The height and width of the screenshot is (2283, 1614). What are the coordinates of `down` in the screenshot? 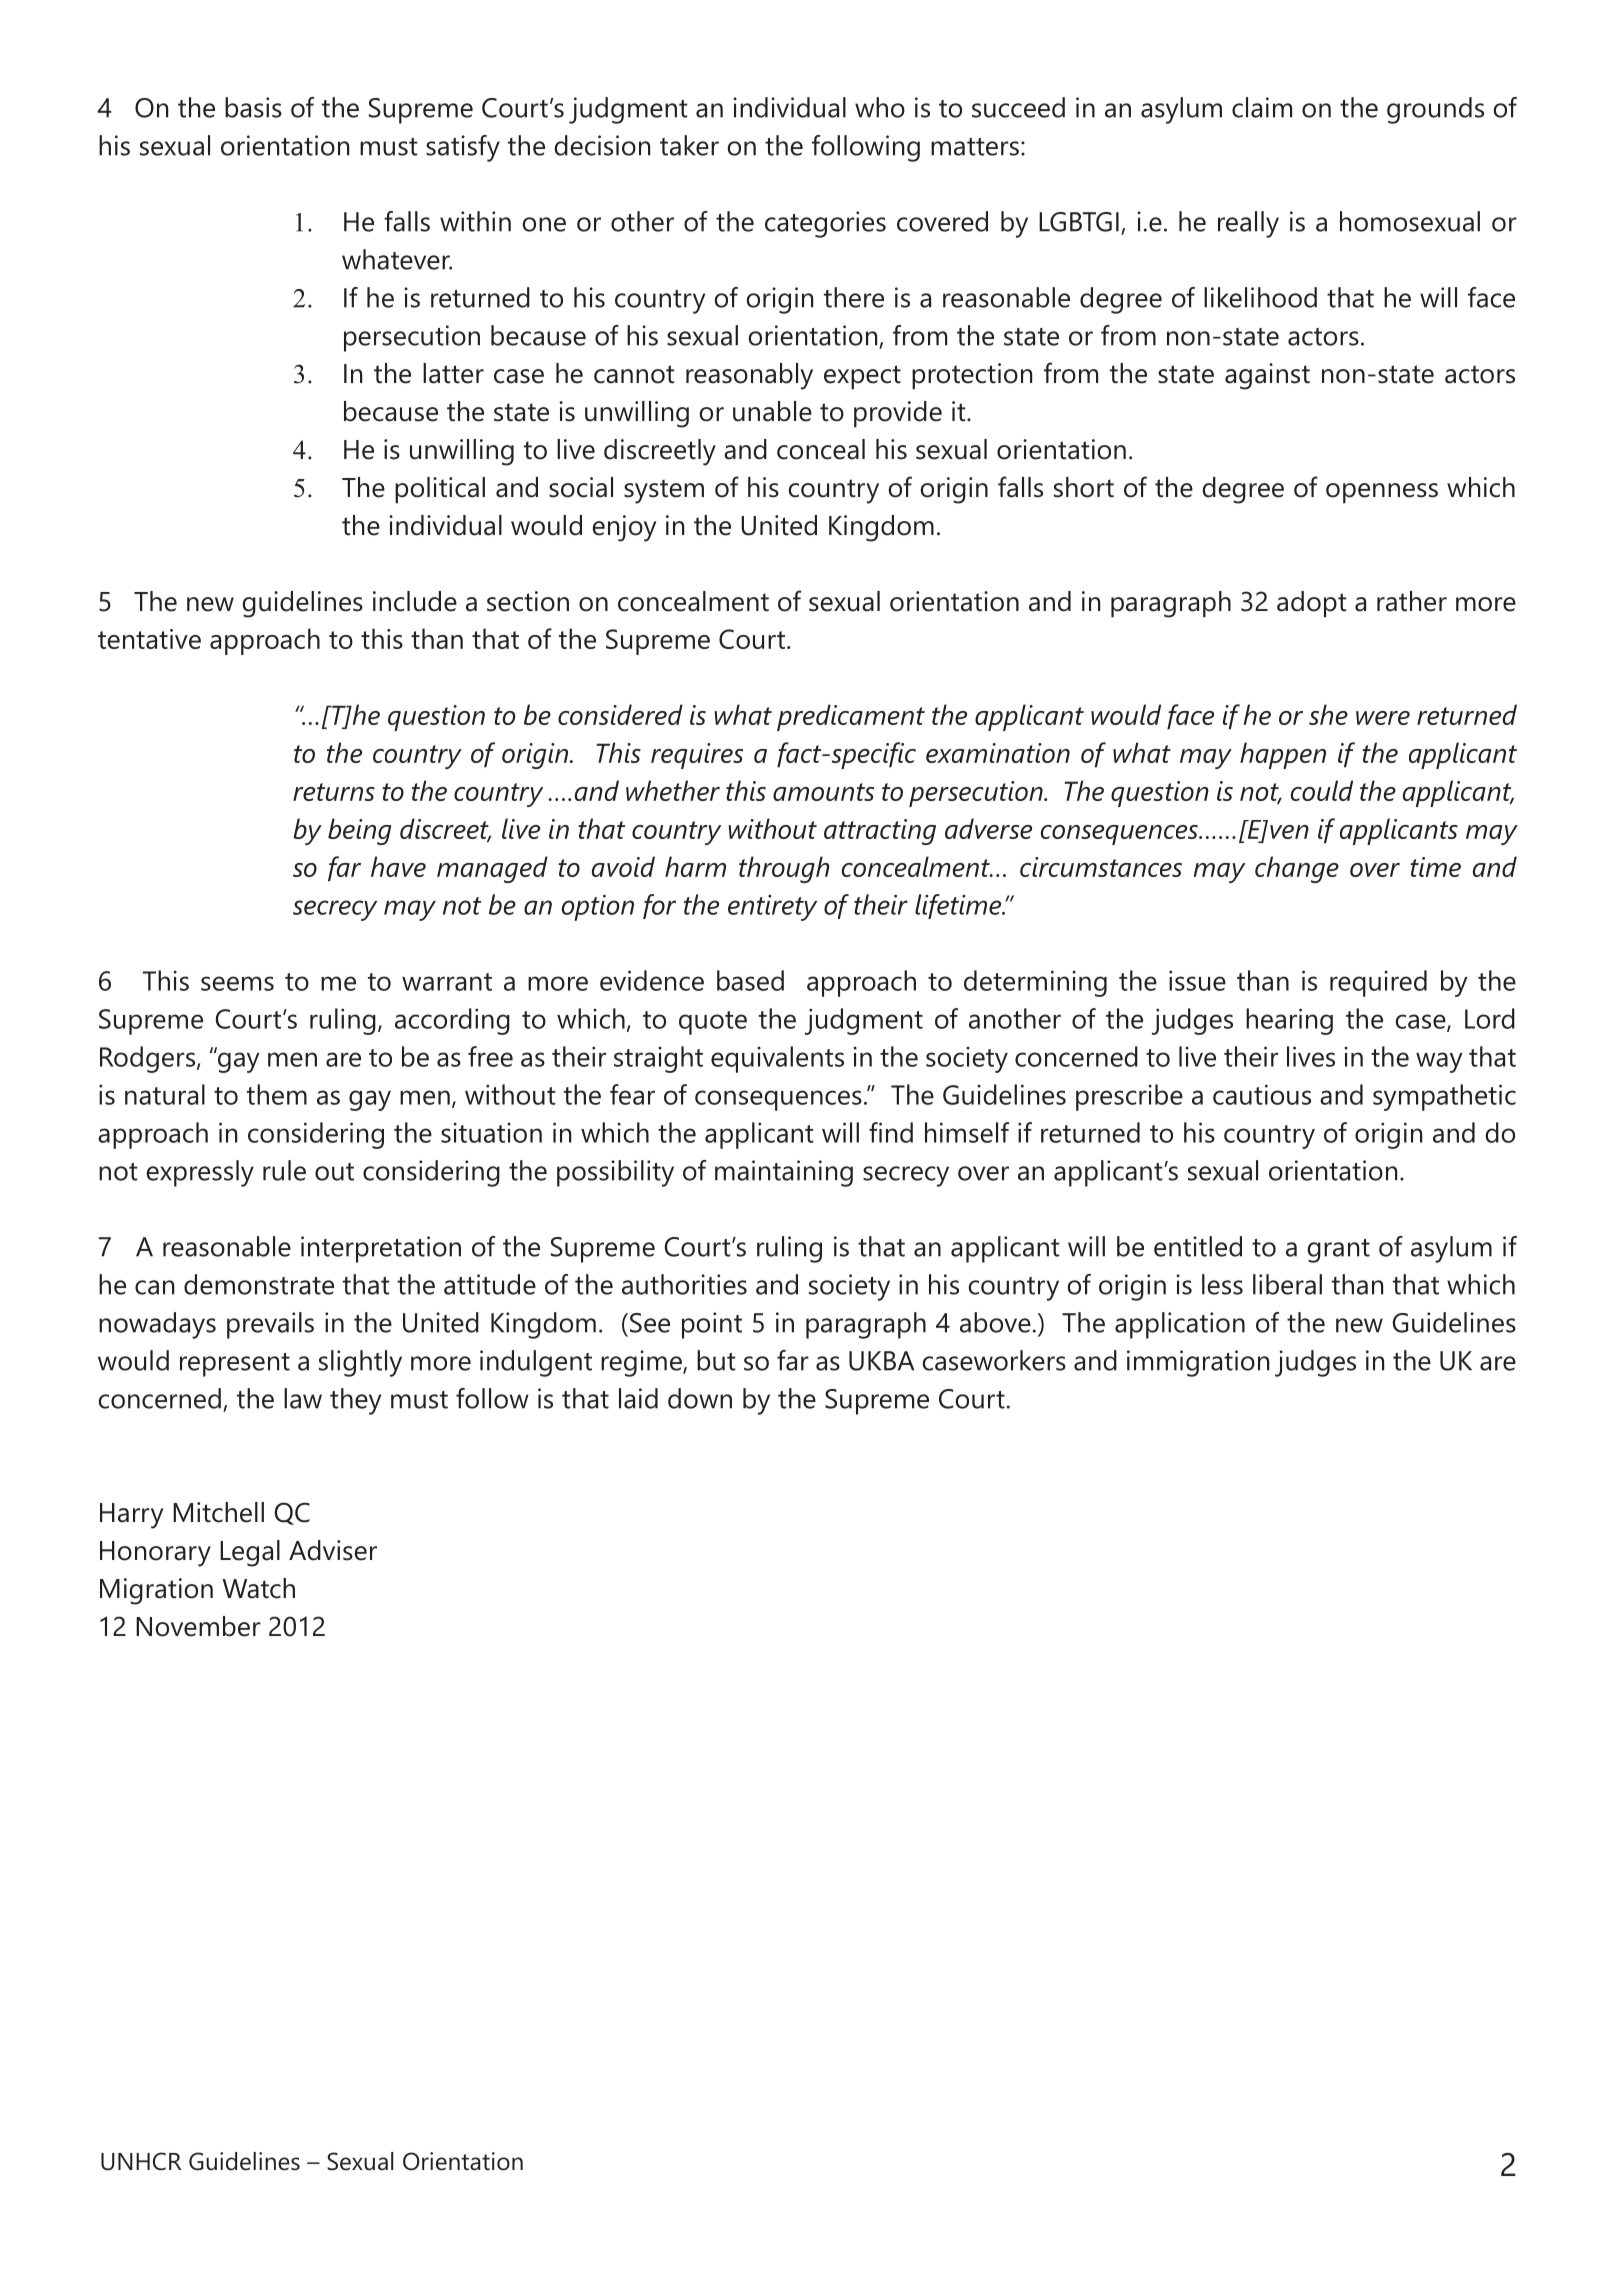 It's located at (700, 1398).
